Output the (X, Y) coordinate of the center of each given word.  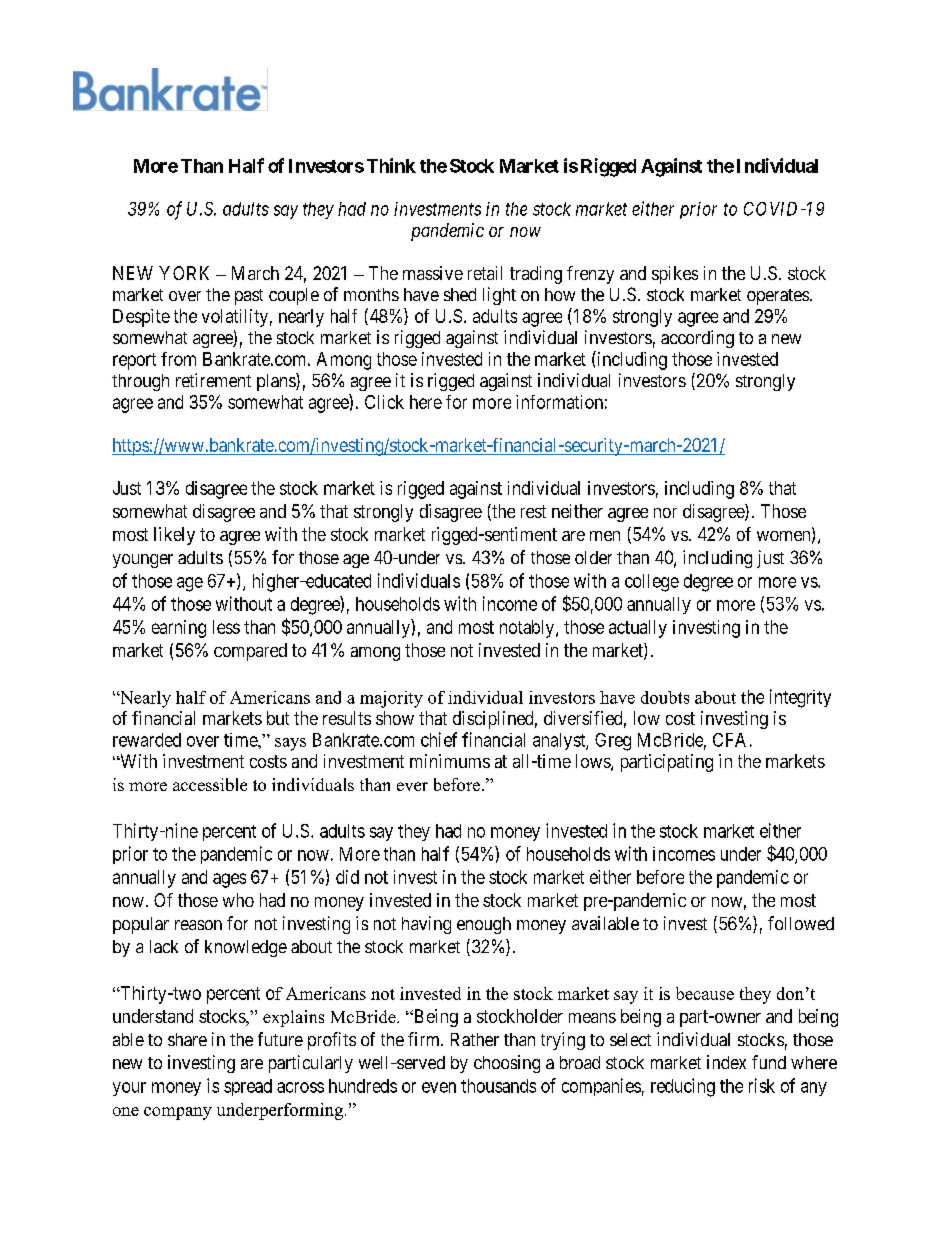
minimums (450, 761)
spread (248, 1087)
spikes (675, 275)
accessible (210, 784)
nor (665, 513)
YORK (184, 273)
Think (391, 165)
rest (533, 511)
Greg (613, 742)
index (726, 1062)
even (439, 1087)
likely (174, 536)
